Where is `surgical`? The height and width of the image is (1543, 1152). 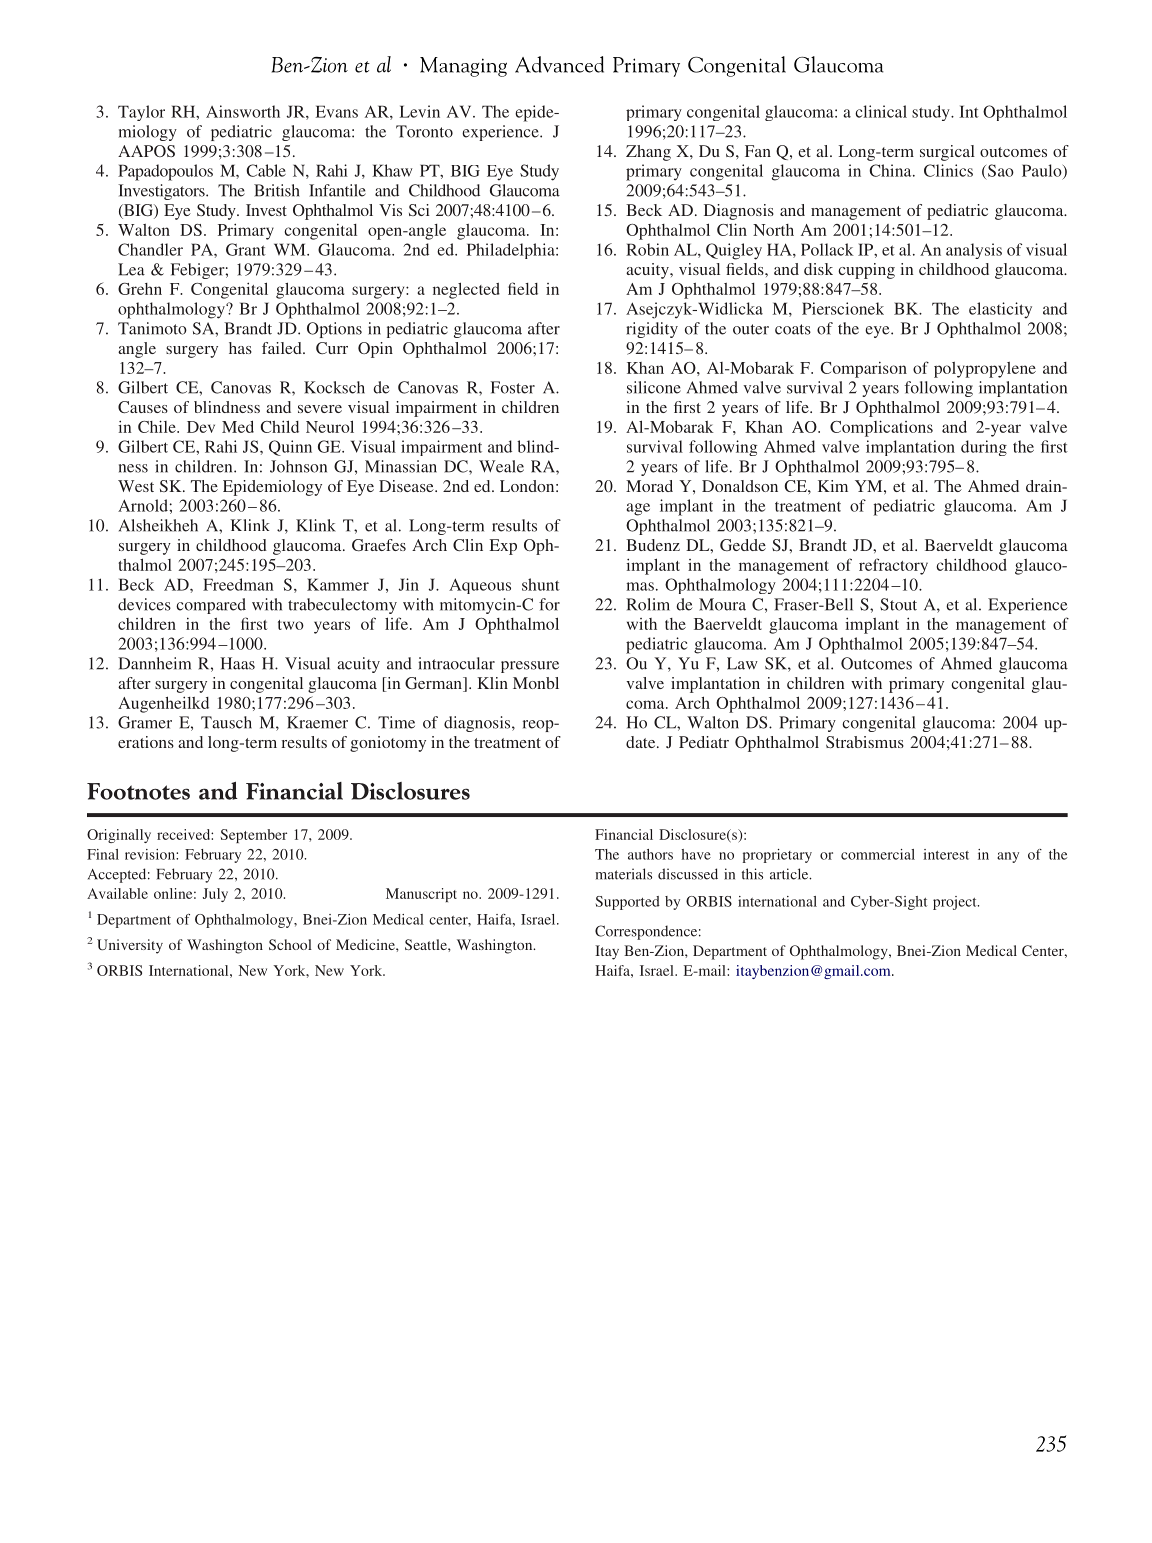
surgical is located at coordinates (947, 153).
